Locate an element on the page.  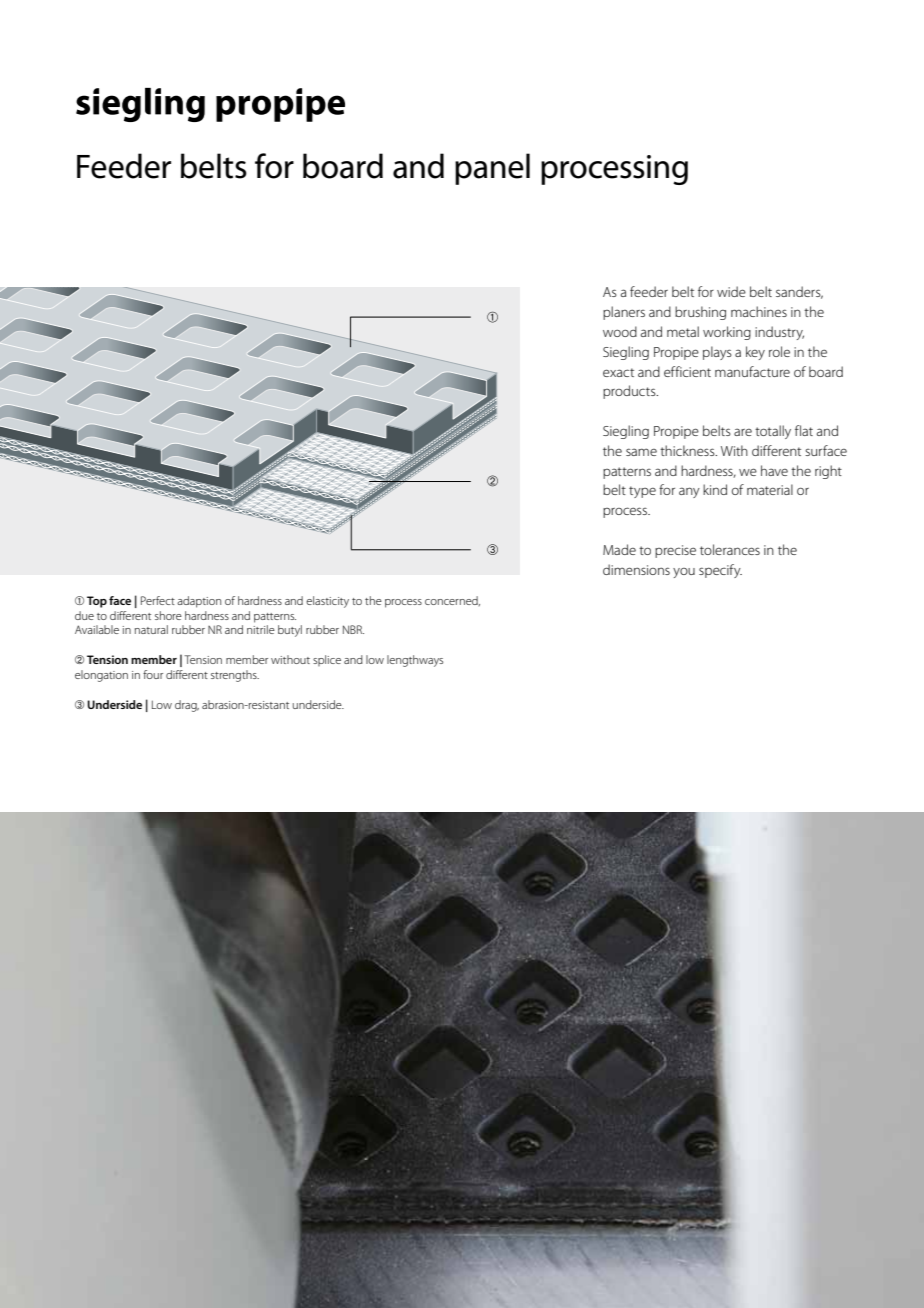
machines is located at coordinates (759, 311).
